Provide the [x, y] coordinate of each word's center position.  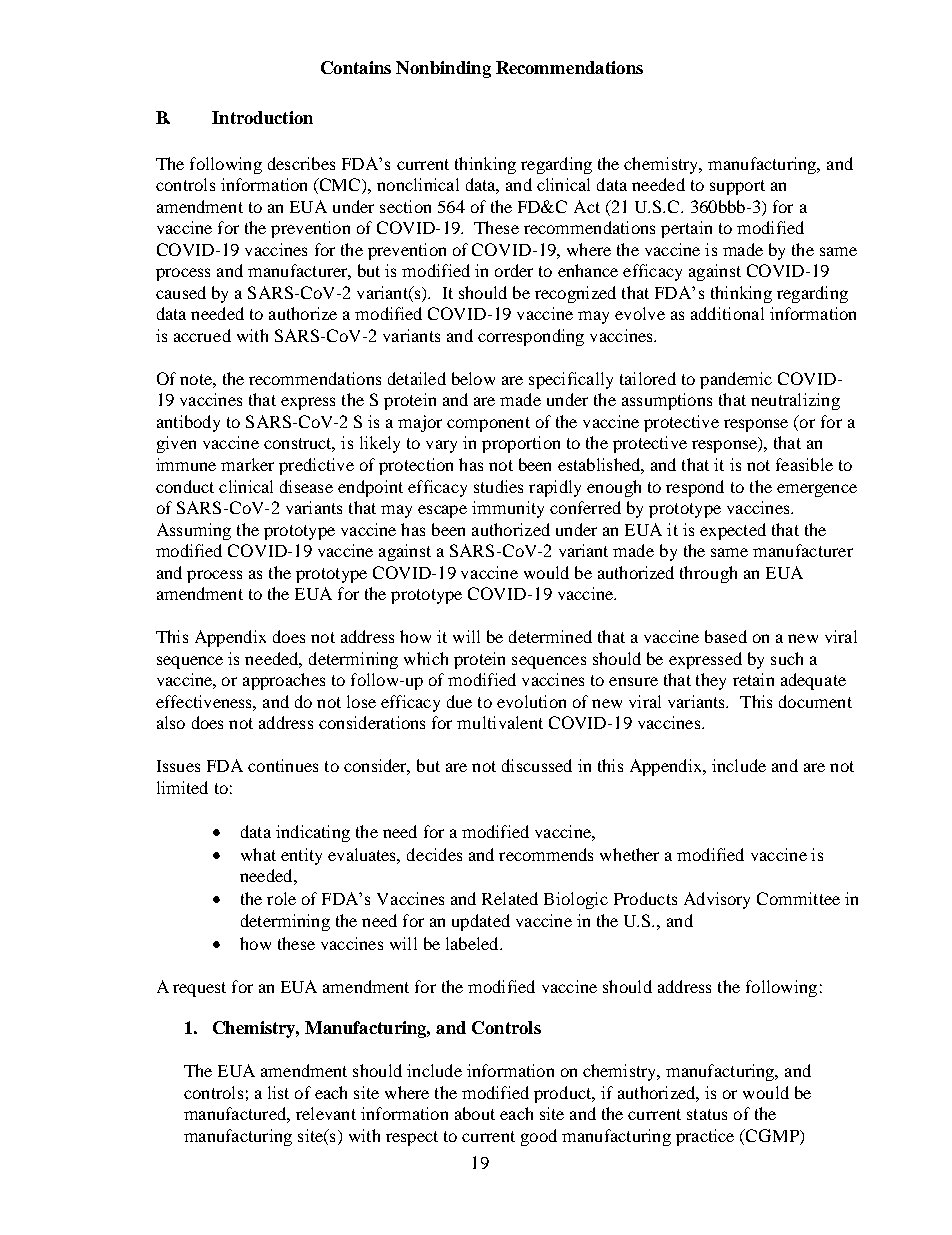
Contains [356, 67]
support [737, 187]
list [278, 1092]
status [707, 1114]
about [475, 1113]
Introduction [262, 117]
